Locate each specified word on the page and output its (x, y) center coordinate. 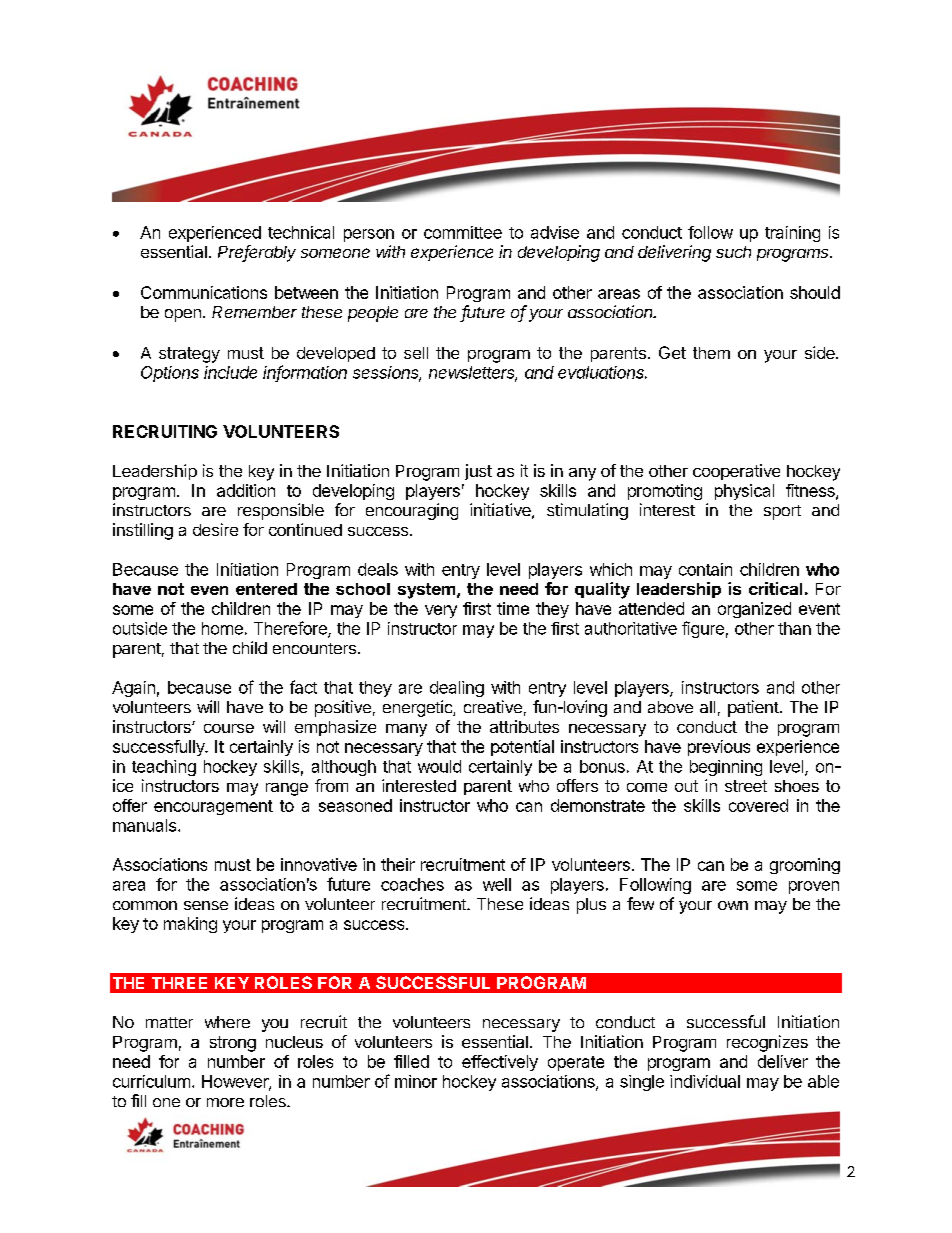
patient (753, 708)
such (733, 252)
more (225, 1102)
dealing (457, 689)
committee (463, 232)
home (222, 628)
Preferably (257, 253)
